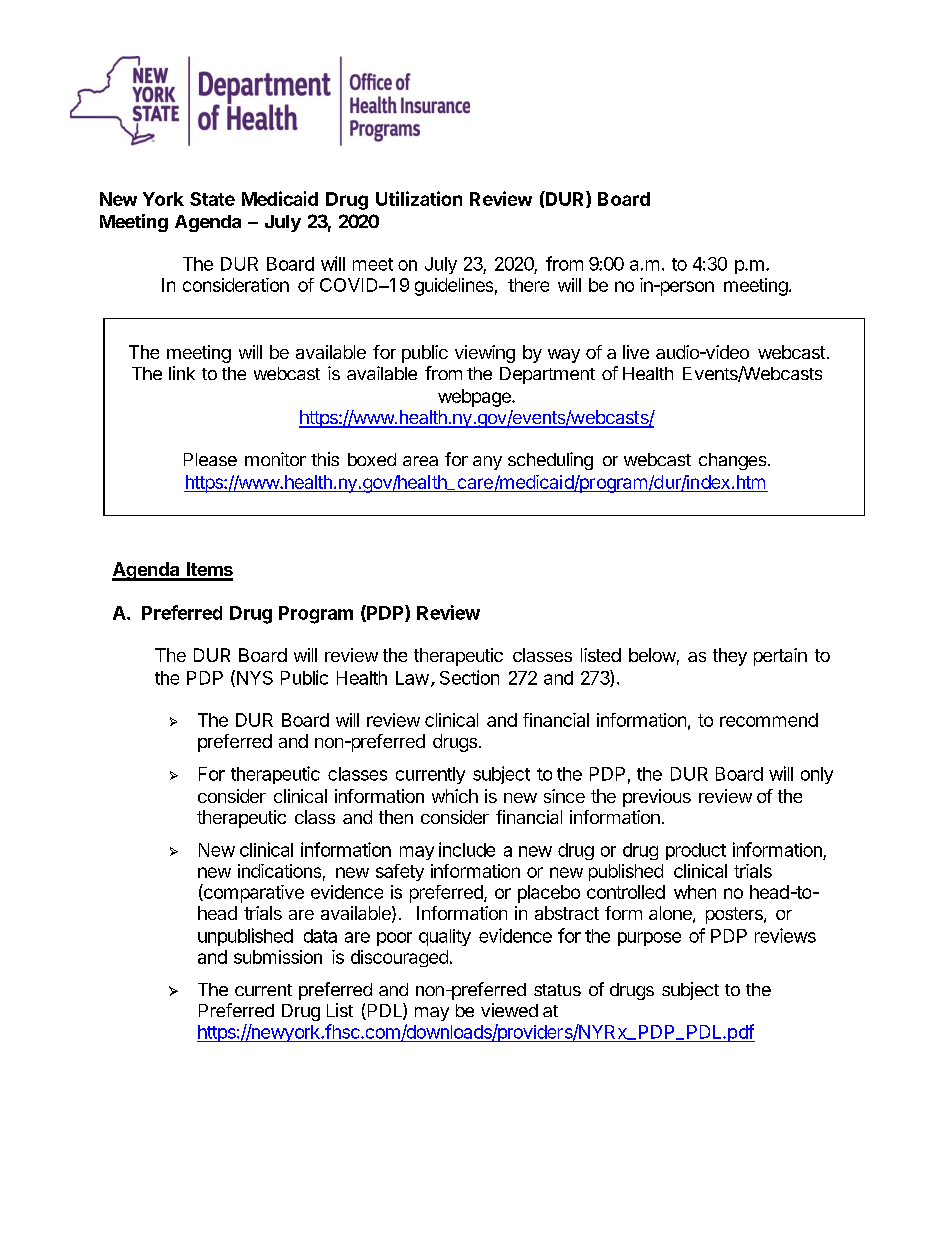  What do you see at coordinates (182, 373) in the document?
I see `link` at bounding box center [182, 373].
